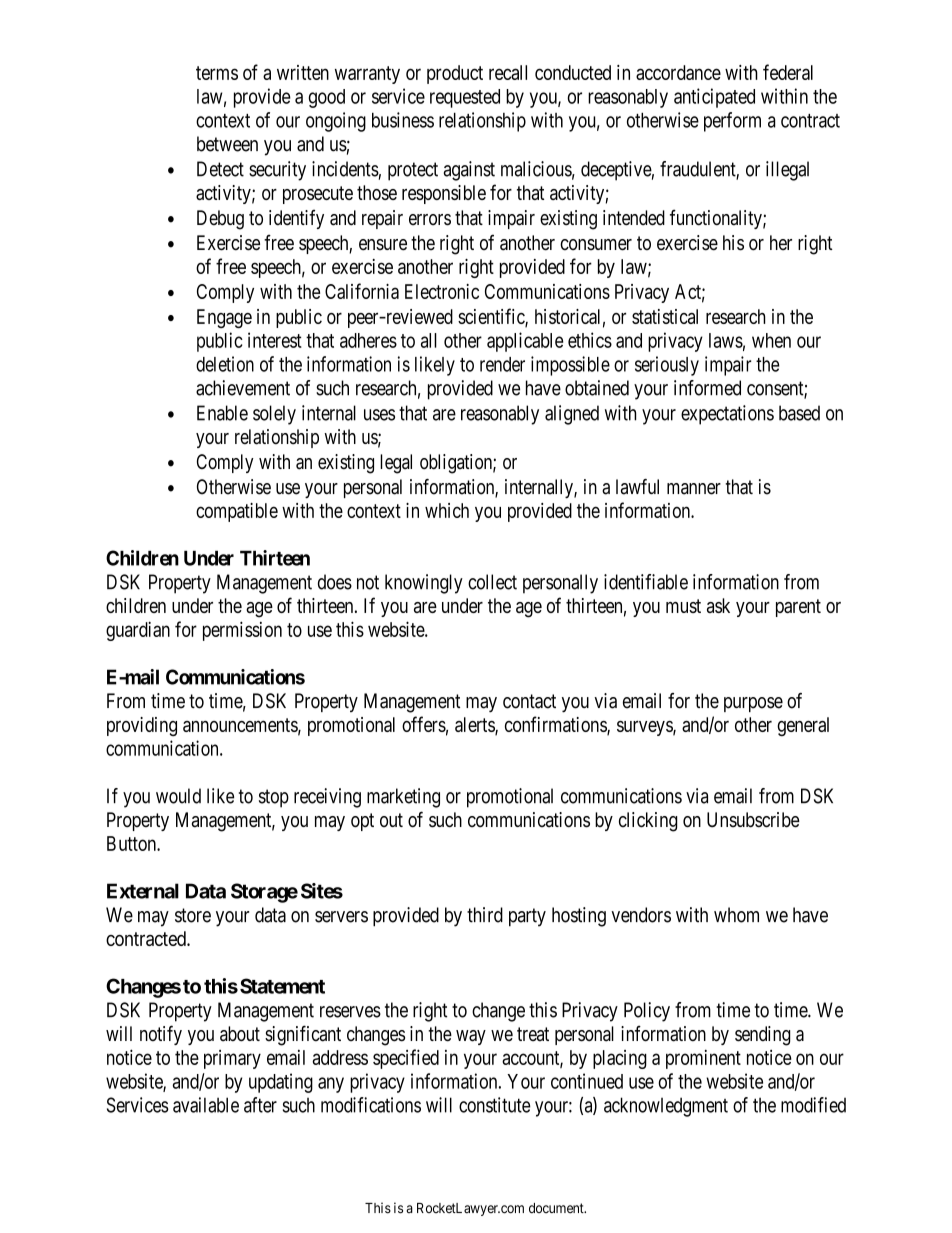  What do you see at coordinates (707, 388) in the document?
I see `informed` at bounding box center [707, 388].
